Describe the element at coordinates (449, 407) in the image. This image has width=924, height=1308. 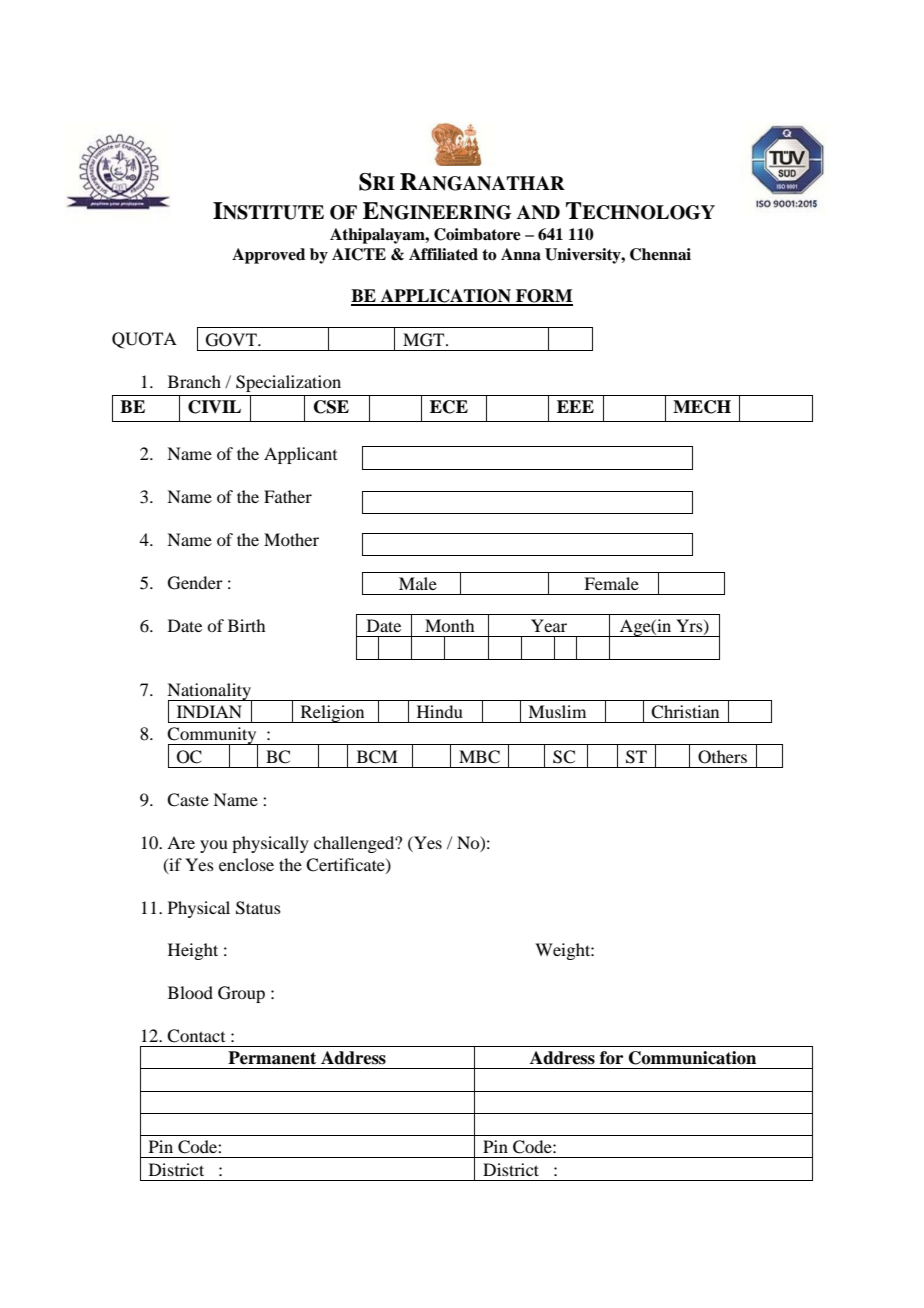
I see `ECE` at that location.
